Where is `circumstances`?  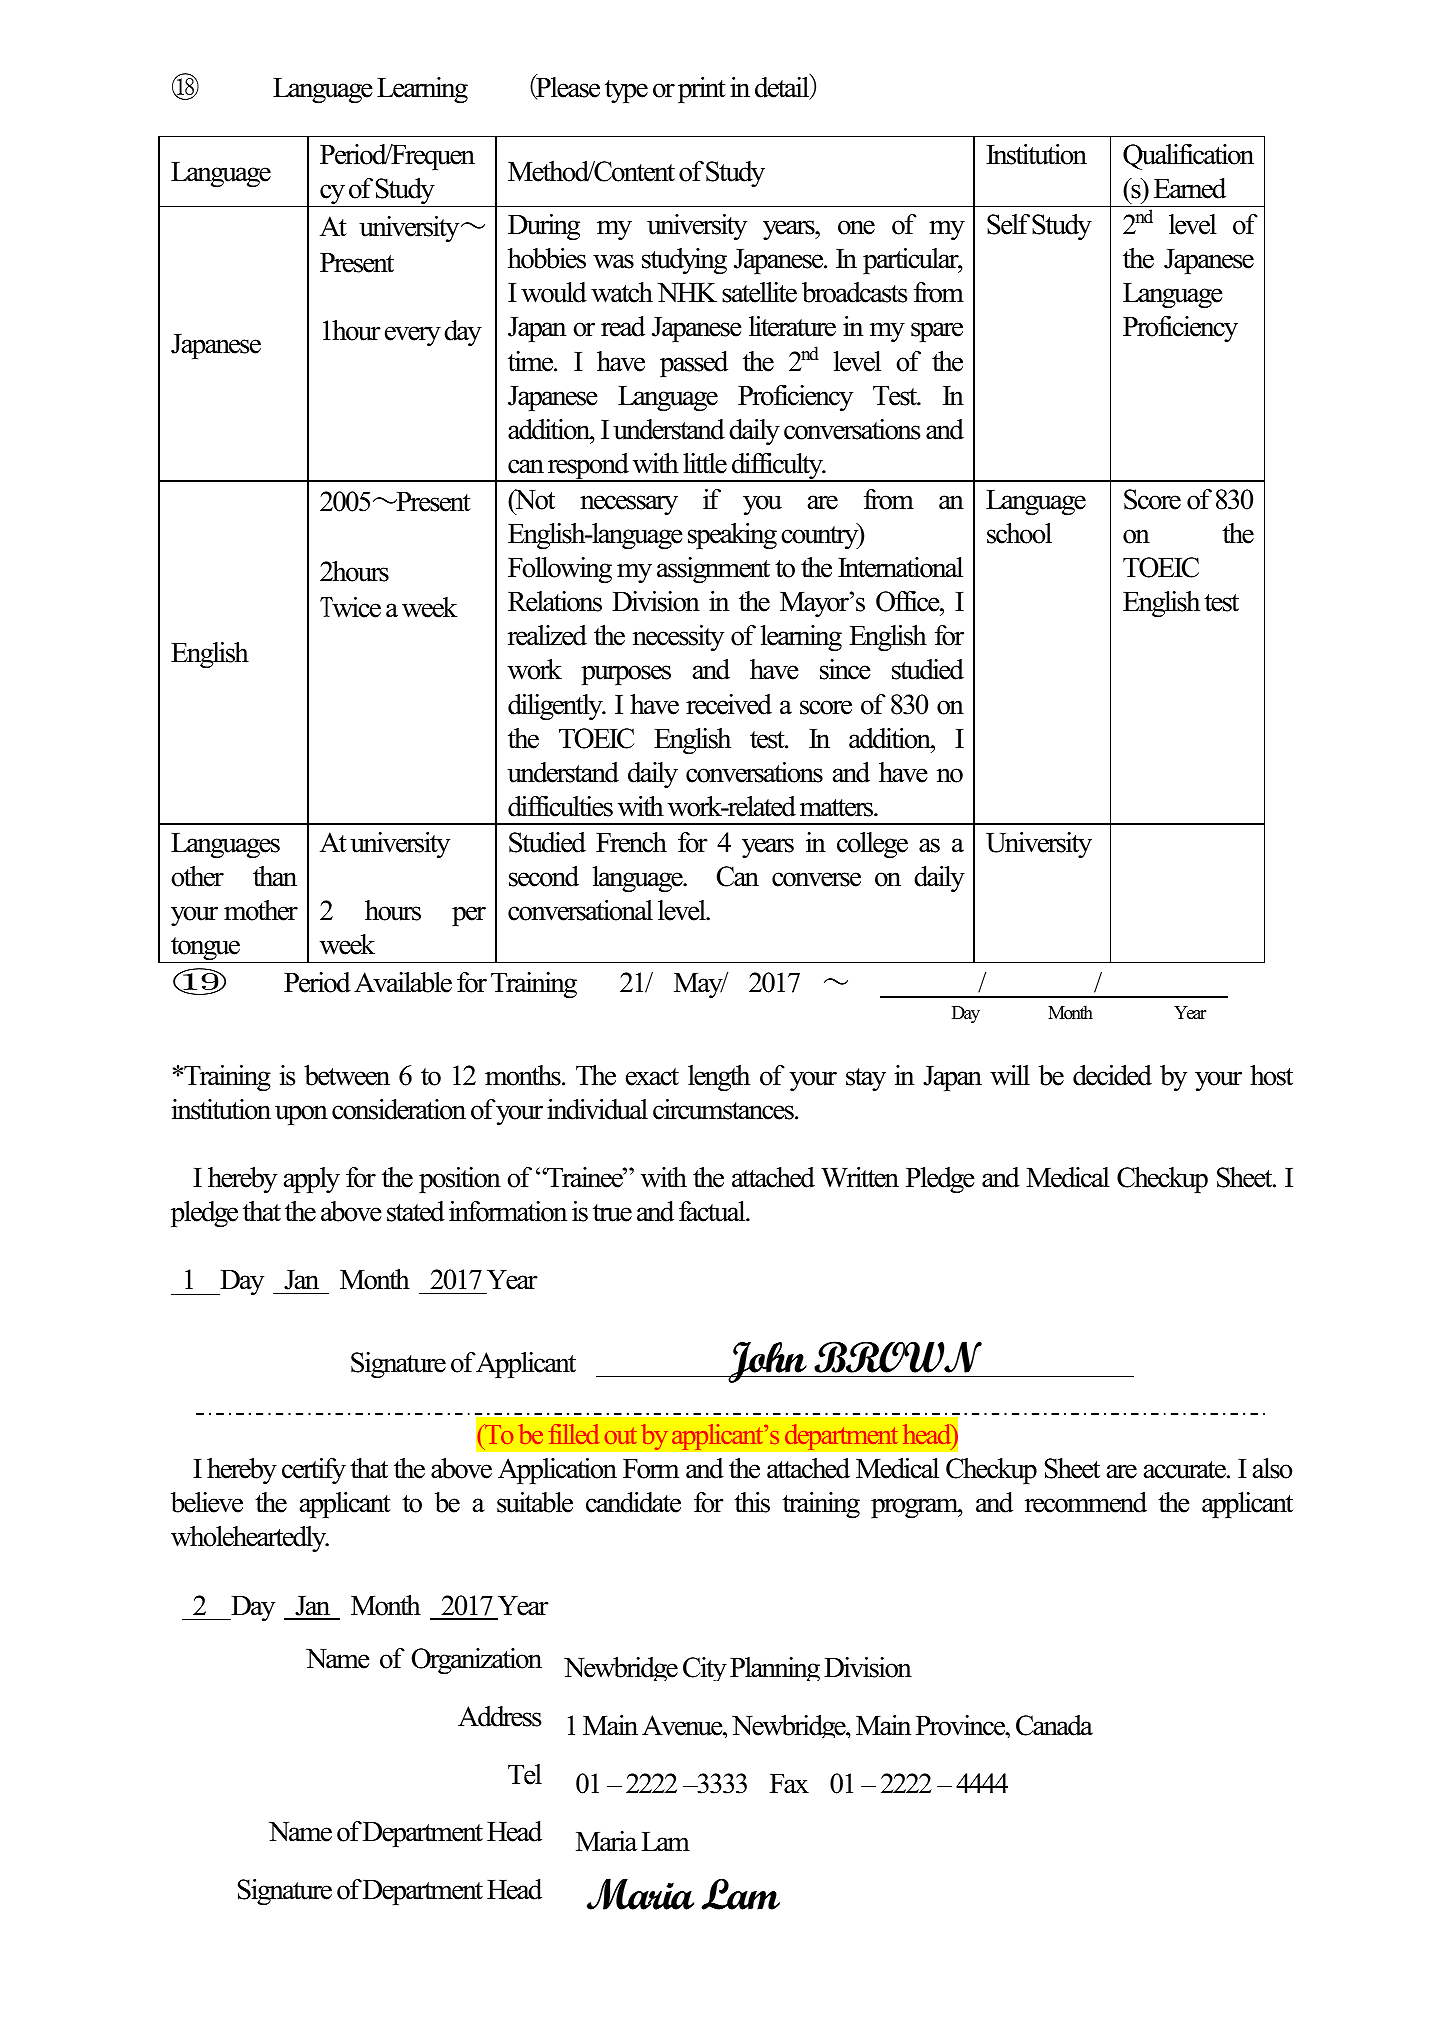 circumstances is located at coordinates (724, 1109).
